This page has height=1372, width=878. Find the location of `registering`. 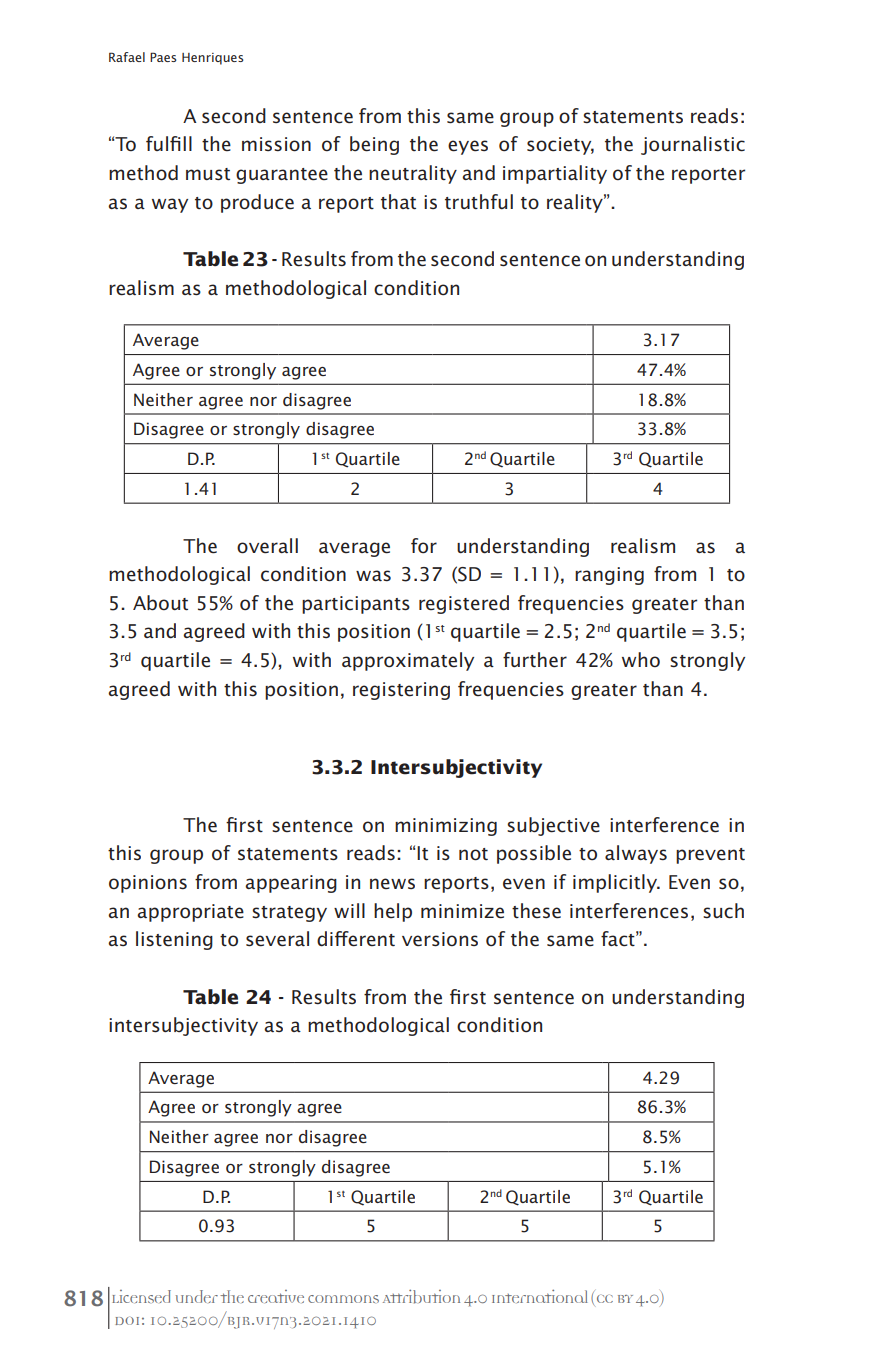

registering is located at coordinates (401, 691).
